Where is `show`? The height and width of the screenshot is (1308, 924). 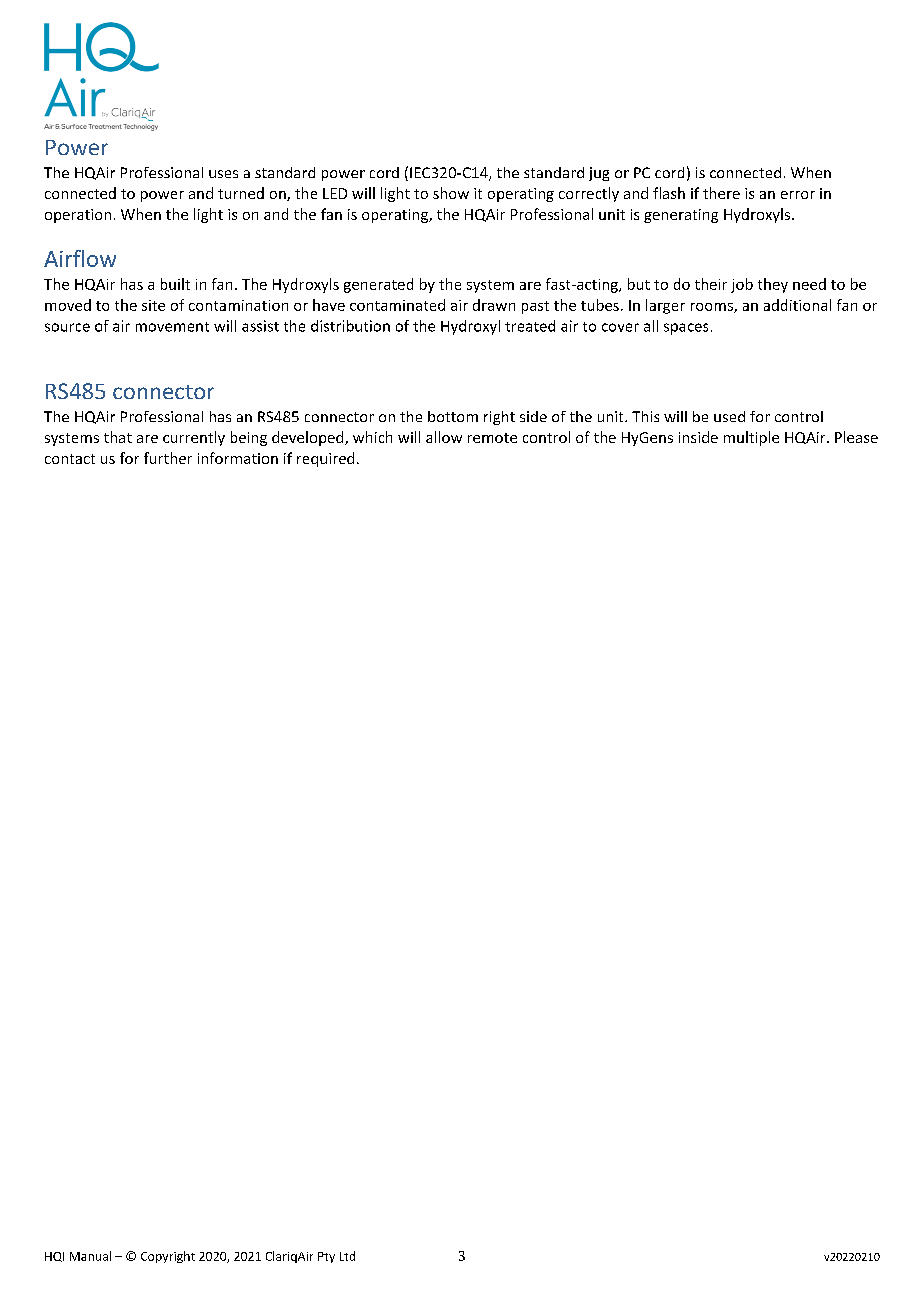
show is located at coordinates (451, 193).
